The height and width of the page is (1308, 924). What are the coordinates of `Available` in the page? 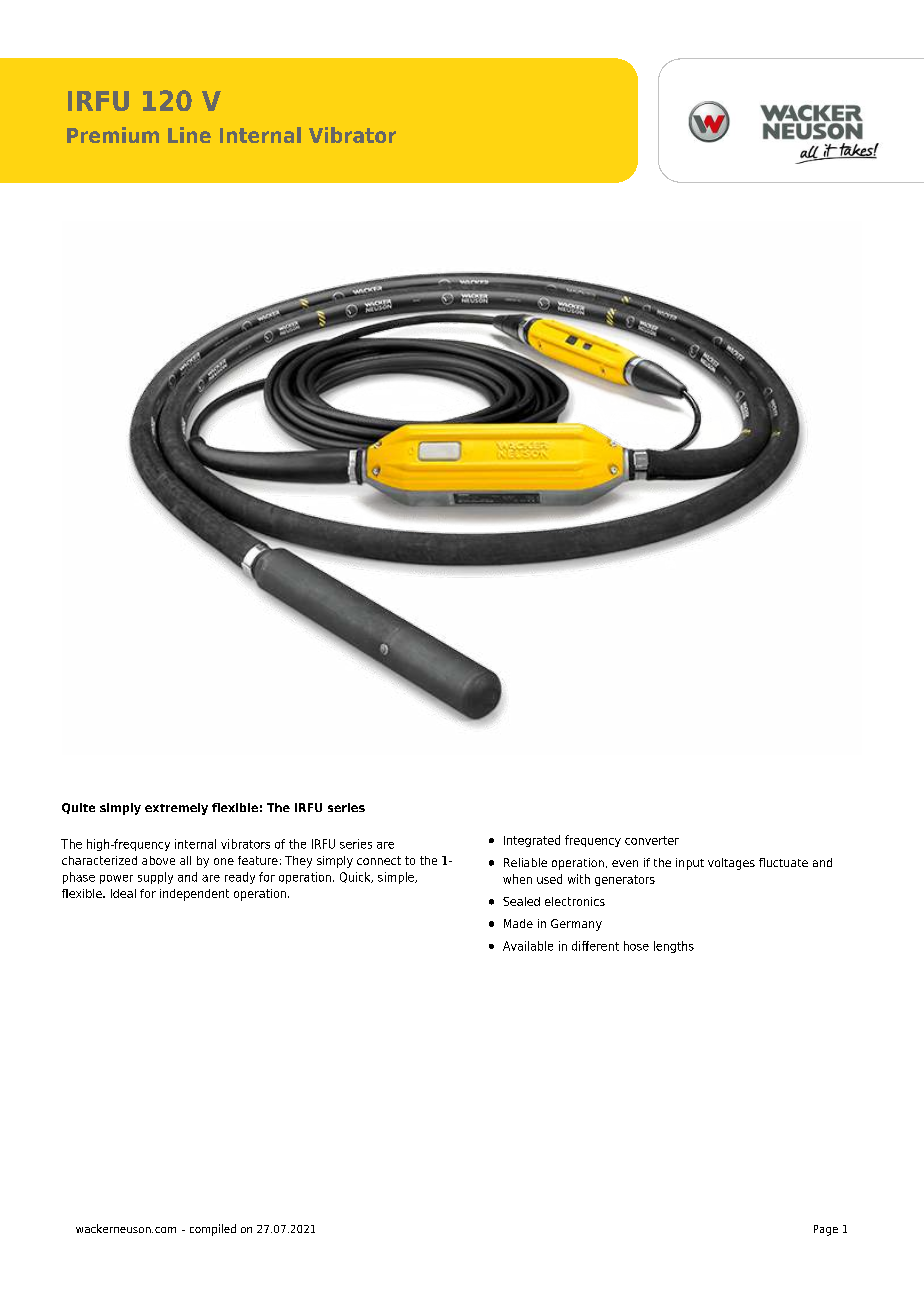 It's located at (528, 946).
